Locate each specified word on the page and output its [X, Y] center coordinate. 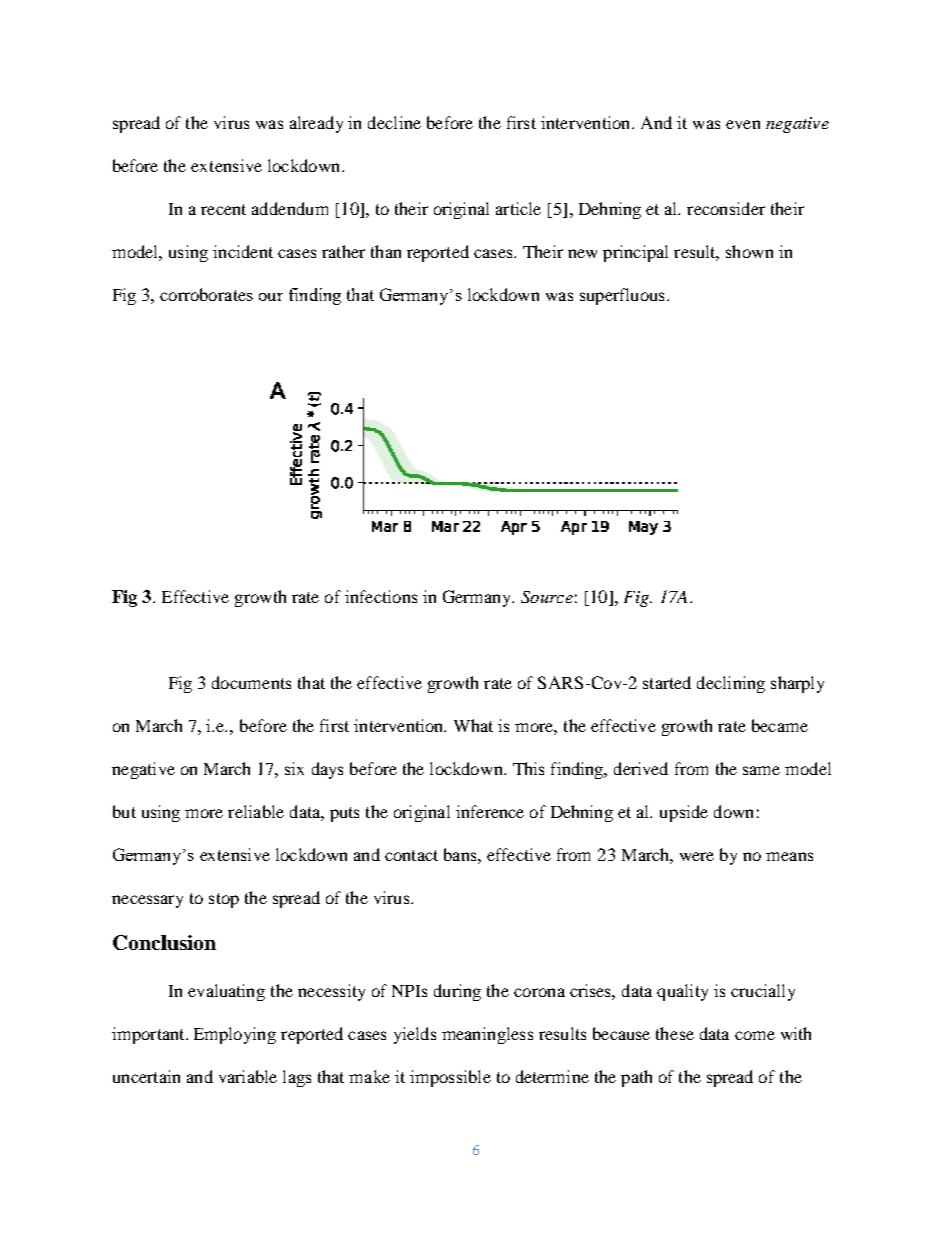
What [473, 725]
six [294, 768]
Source [547, 597]
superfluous [622, 296]
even [743, 124]
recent [223, 209]
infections [381, 596]
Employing [235, 1035]
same [761, 770]
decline [394, 122]
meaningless [487, 1035]
